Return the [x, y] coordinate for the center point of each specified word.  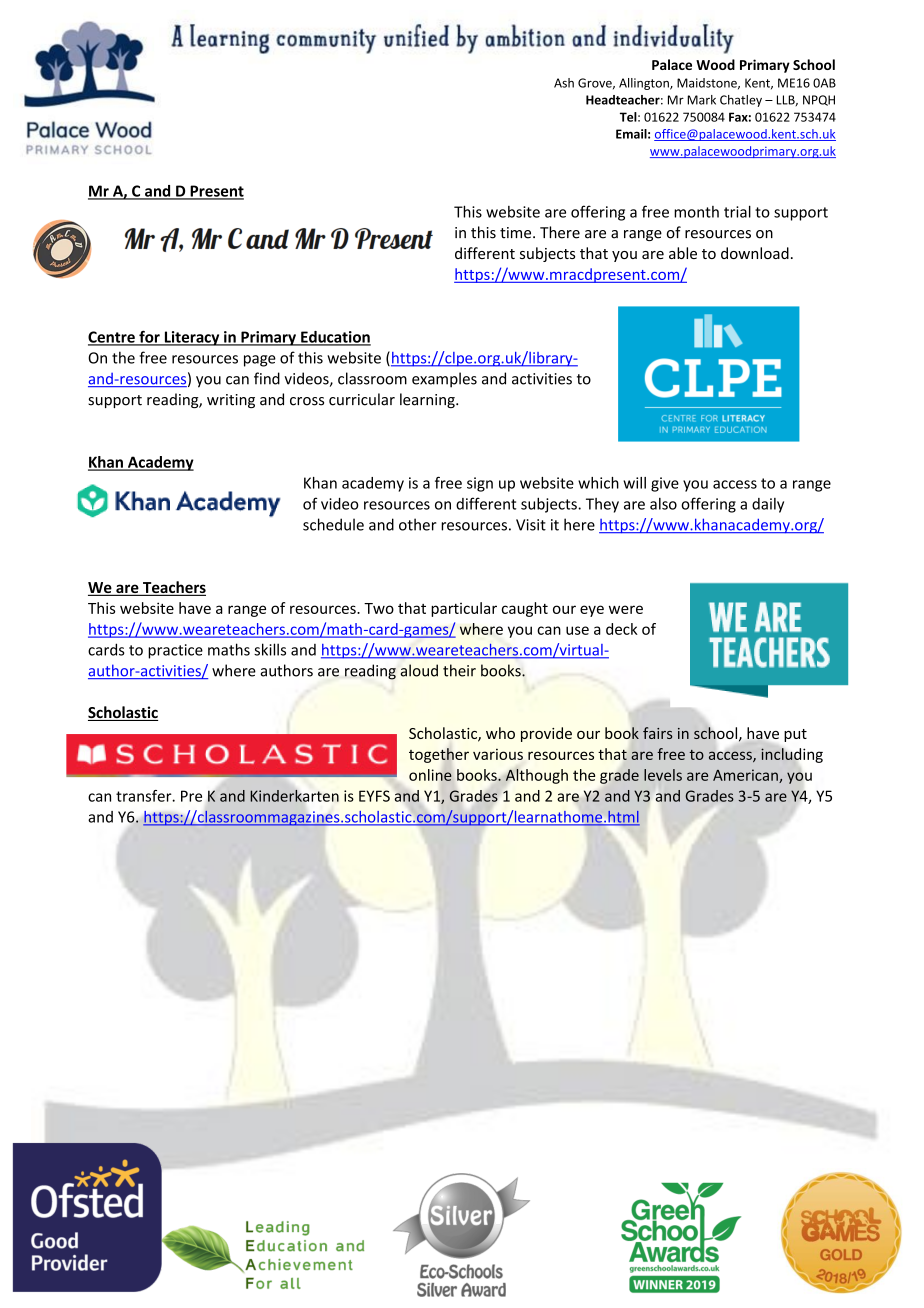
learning [428, 400]
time [517, 233]
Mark [701, 100]
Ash [564, 83]
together [439, 755]
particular [464, 609]
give [665, 484]
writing [231, 401]
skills [270, 649]
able [683, 253]
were [626, 609]
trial [737, 211]
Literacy [192, 338]
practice [175, 651]
